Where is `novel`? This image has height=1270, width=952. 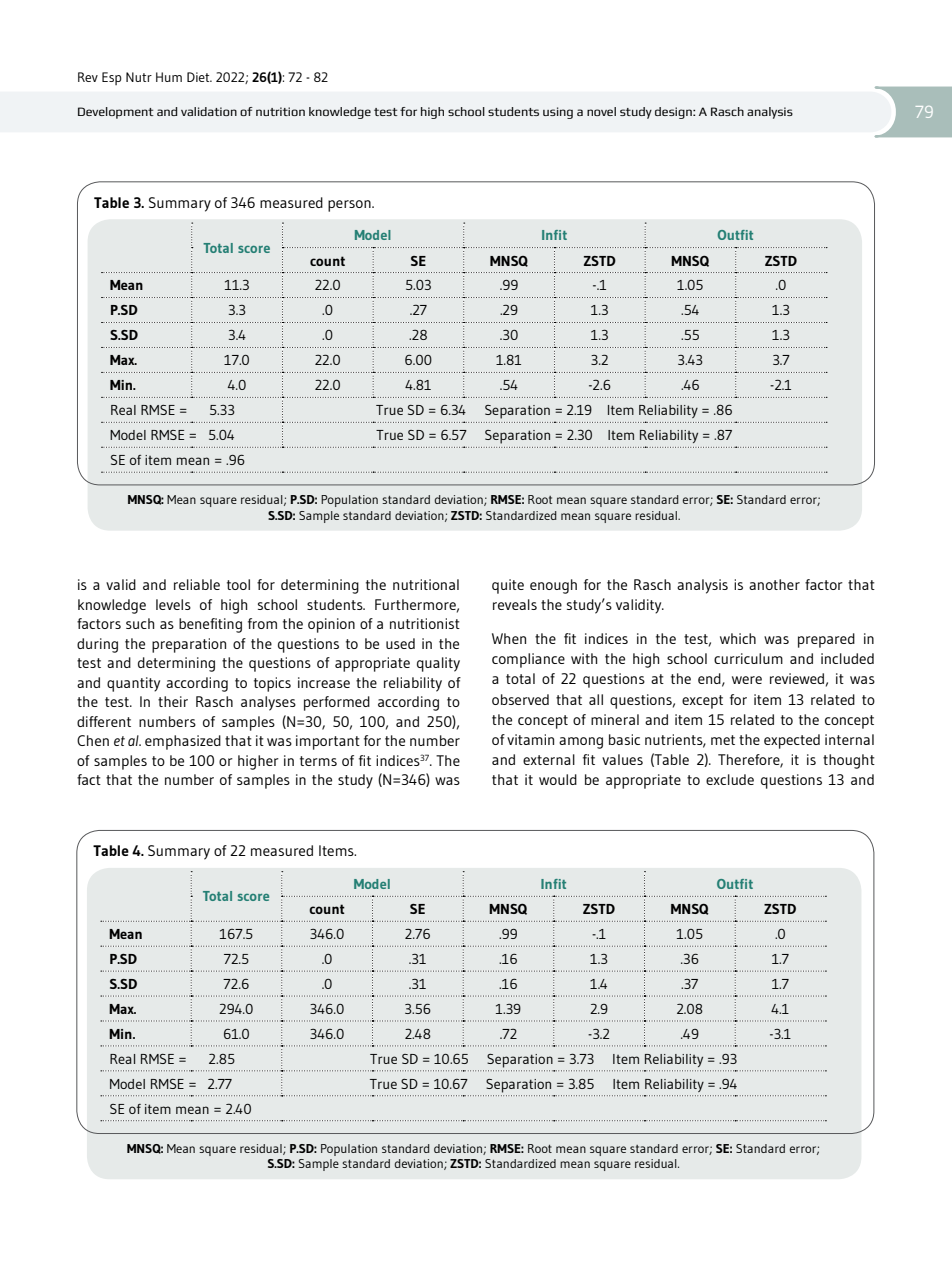
novel is located at coordinates (601, 111).
